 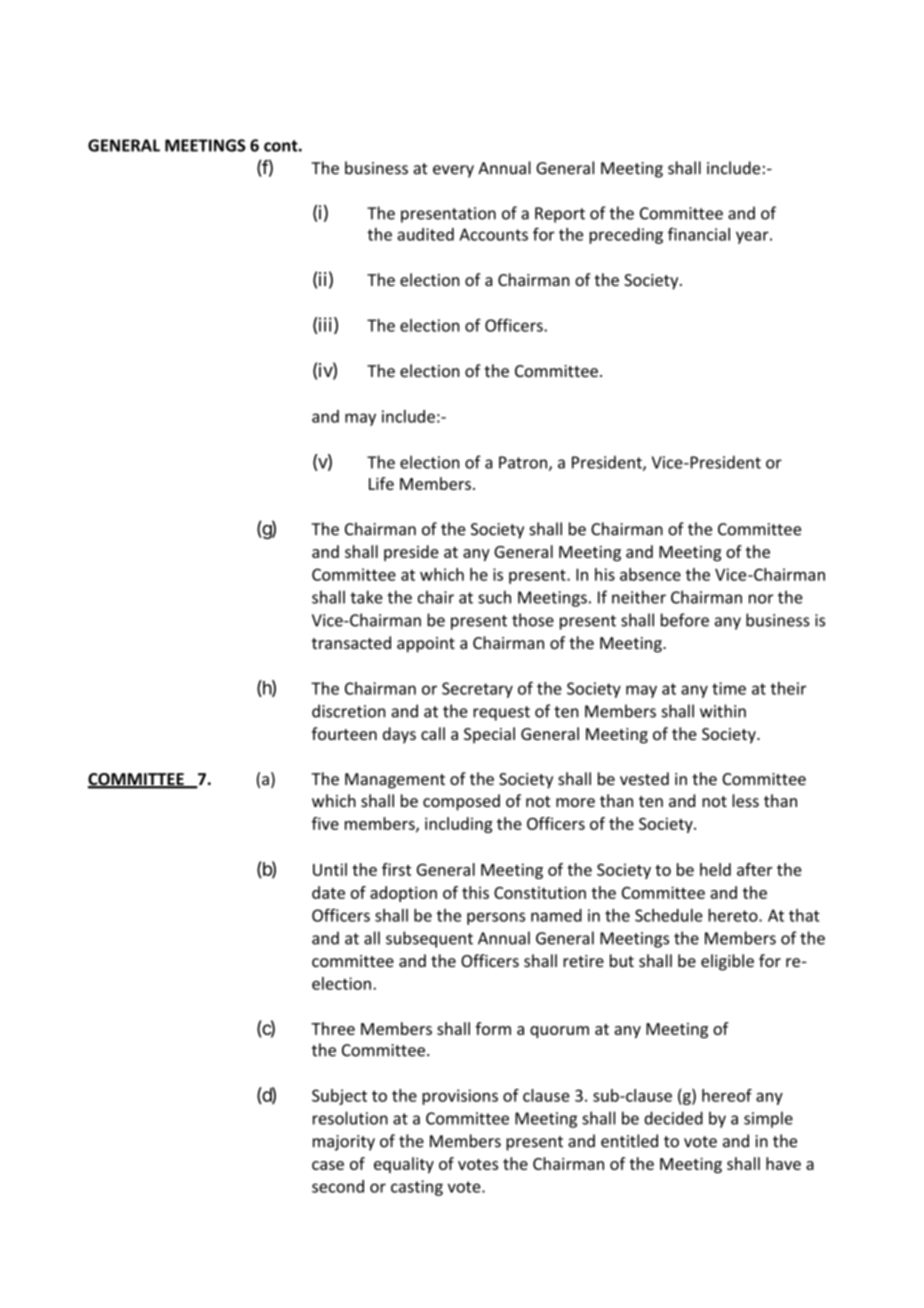 I want to click on discretion, so click(x=348, y=711).
